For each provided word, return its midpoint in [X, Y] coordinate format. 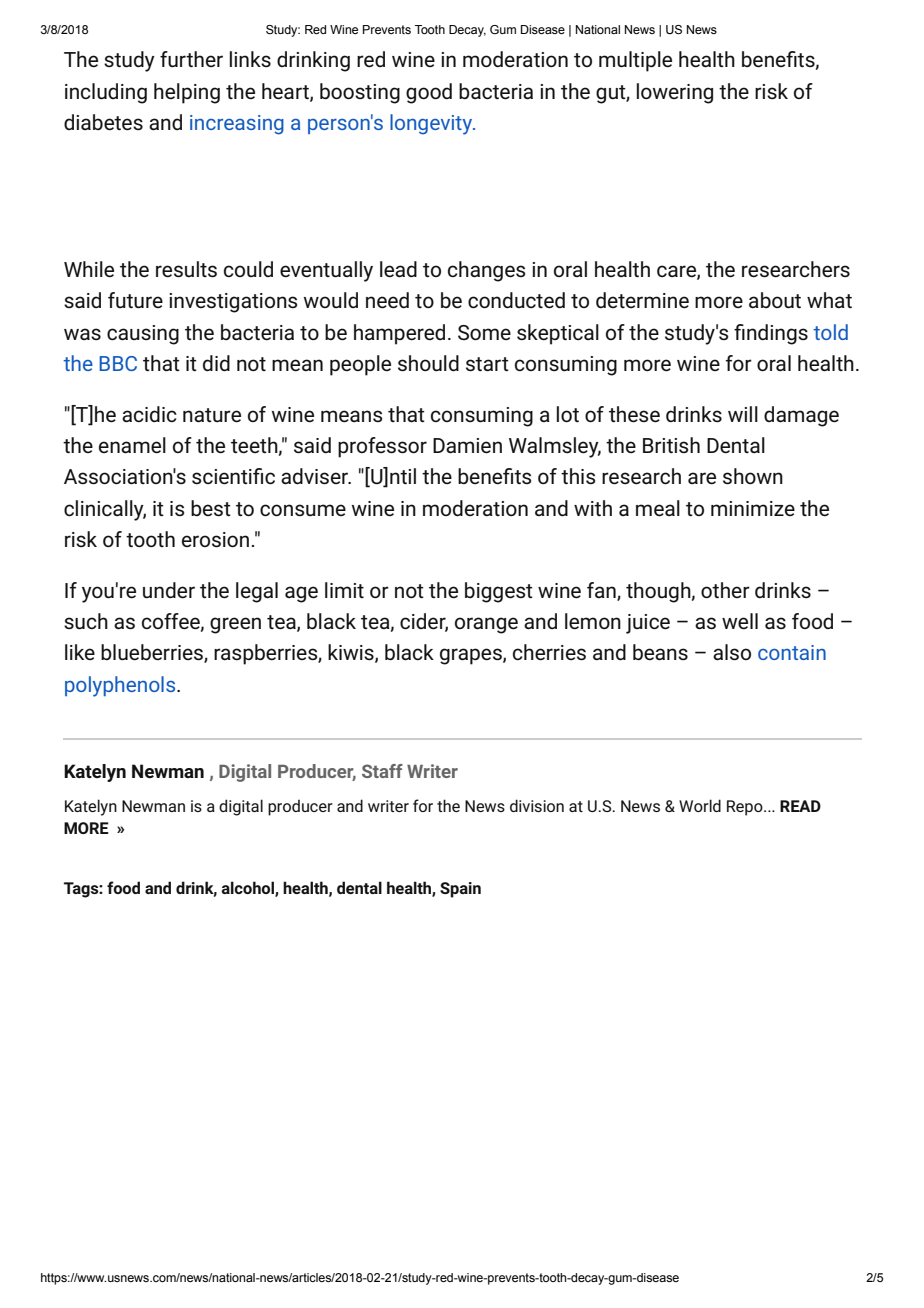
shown [753, 476]
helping [187, 93]
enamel [132, 445]
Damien [467, 446]
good [429, 93]
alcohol [248, 888]
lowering [675, 93]
